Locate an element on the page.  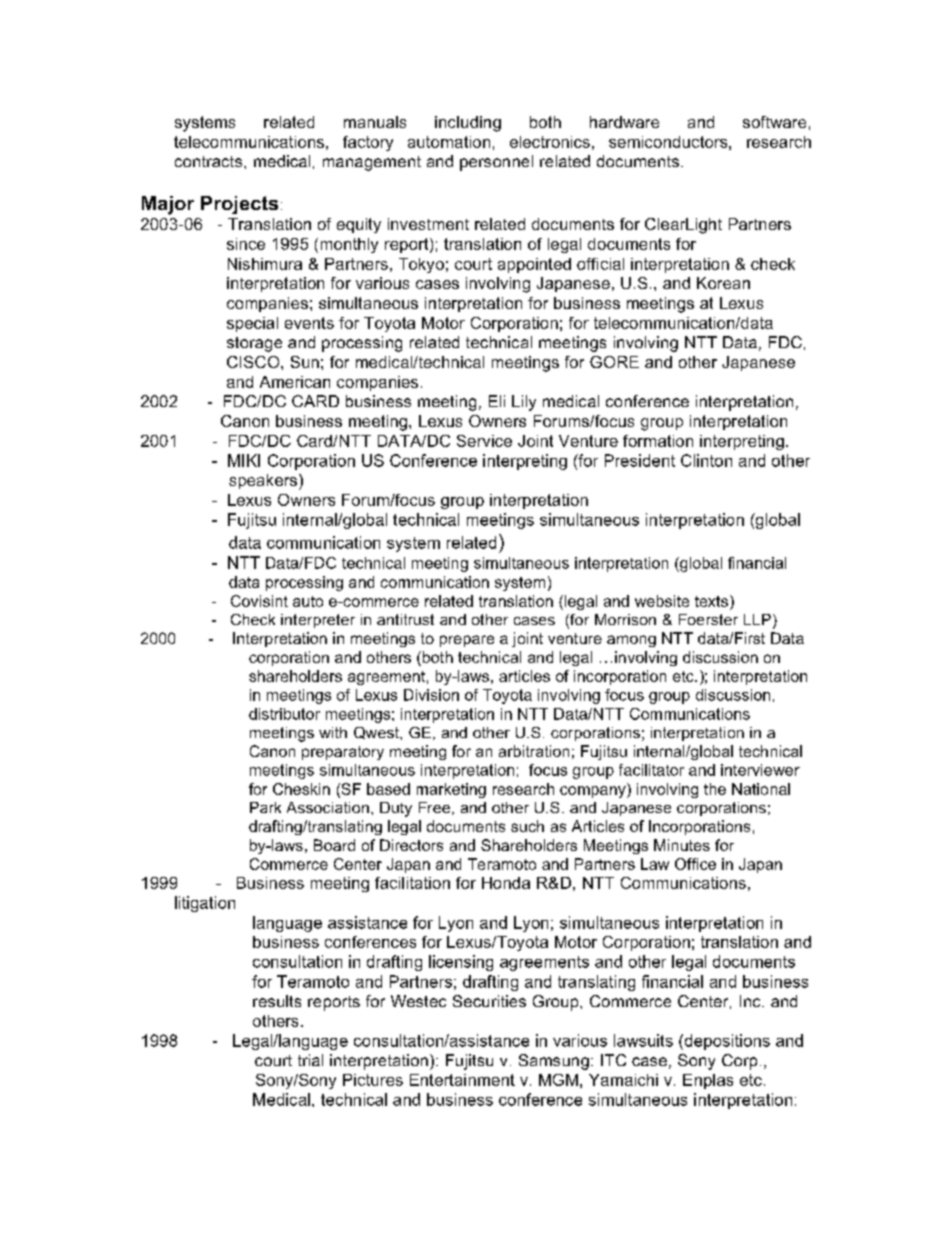
personnel is located at coordinates (496, 163).
